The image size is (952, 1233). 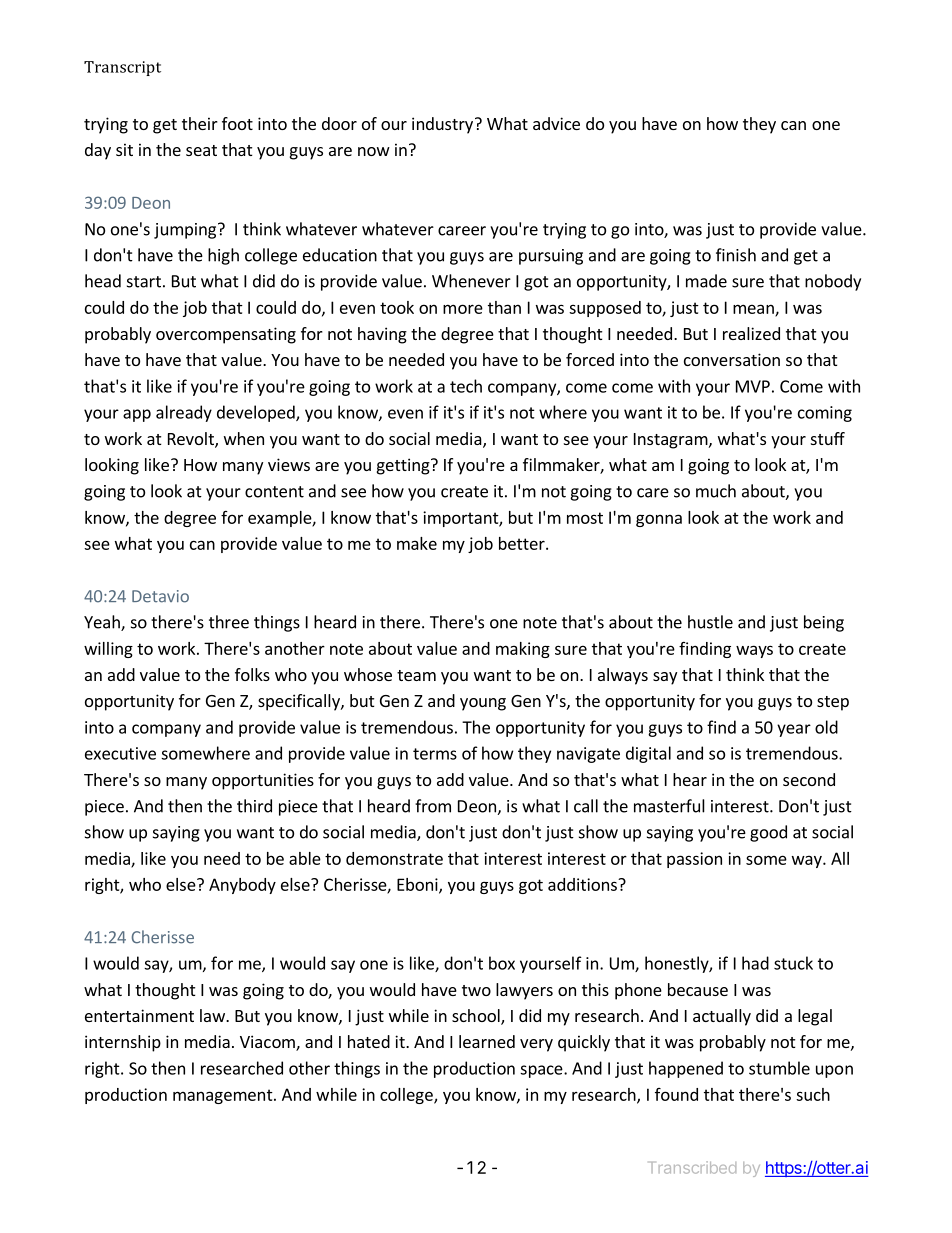 I want to click on three, so click(x=229, y=622).
